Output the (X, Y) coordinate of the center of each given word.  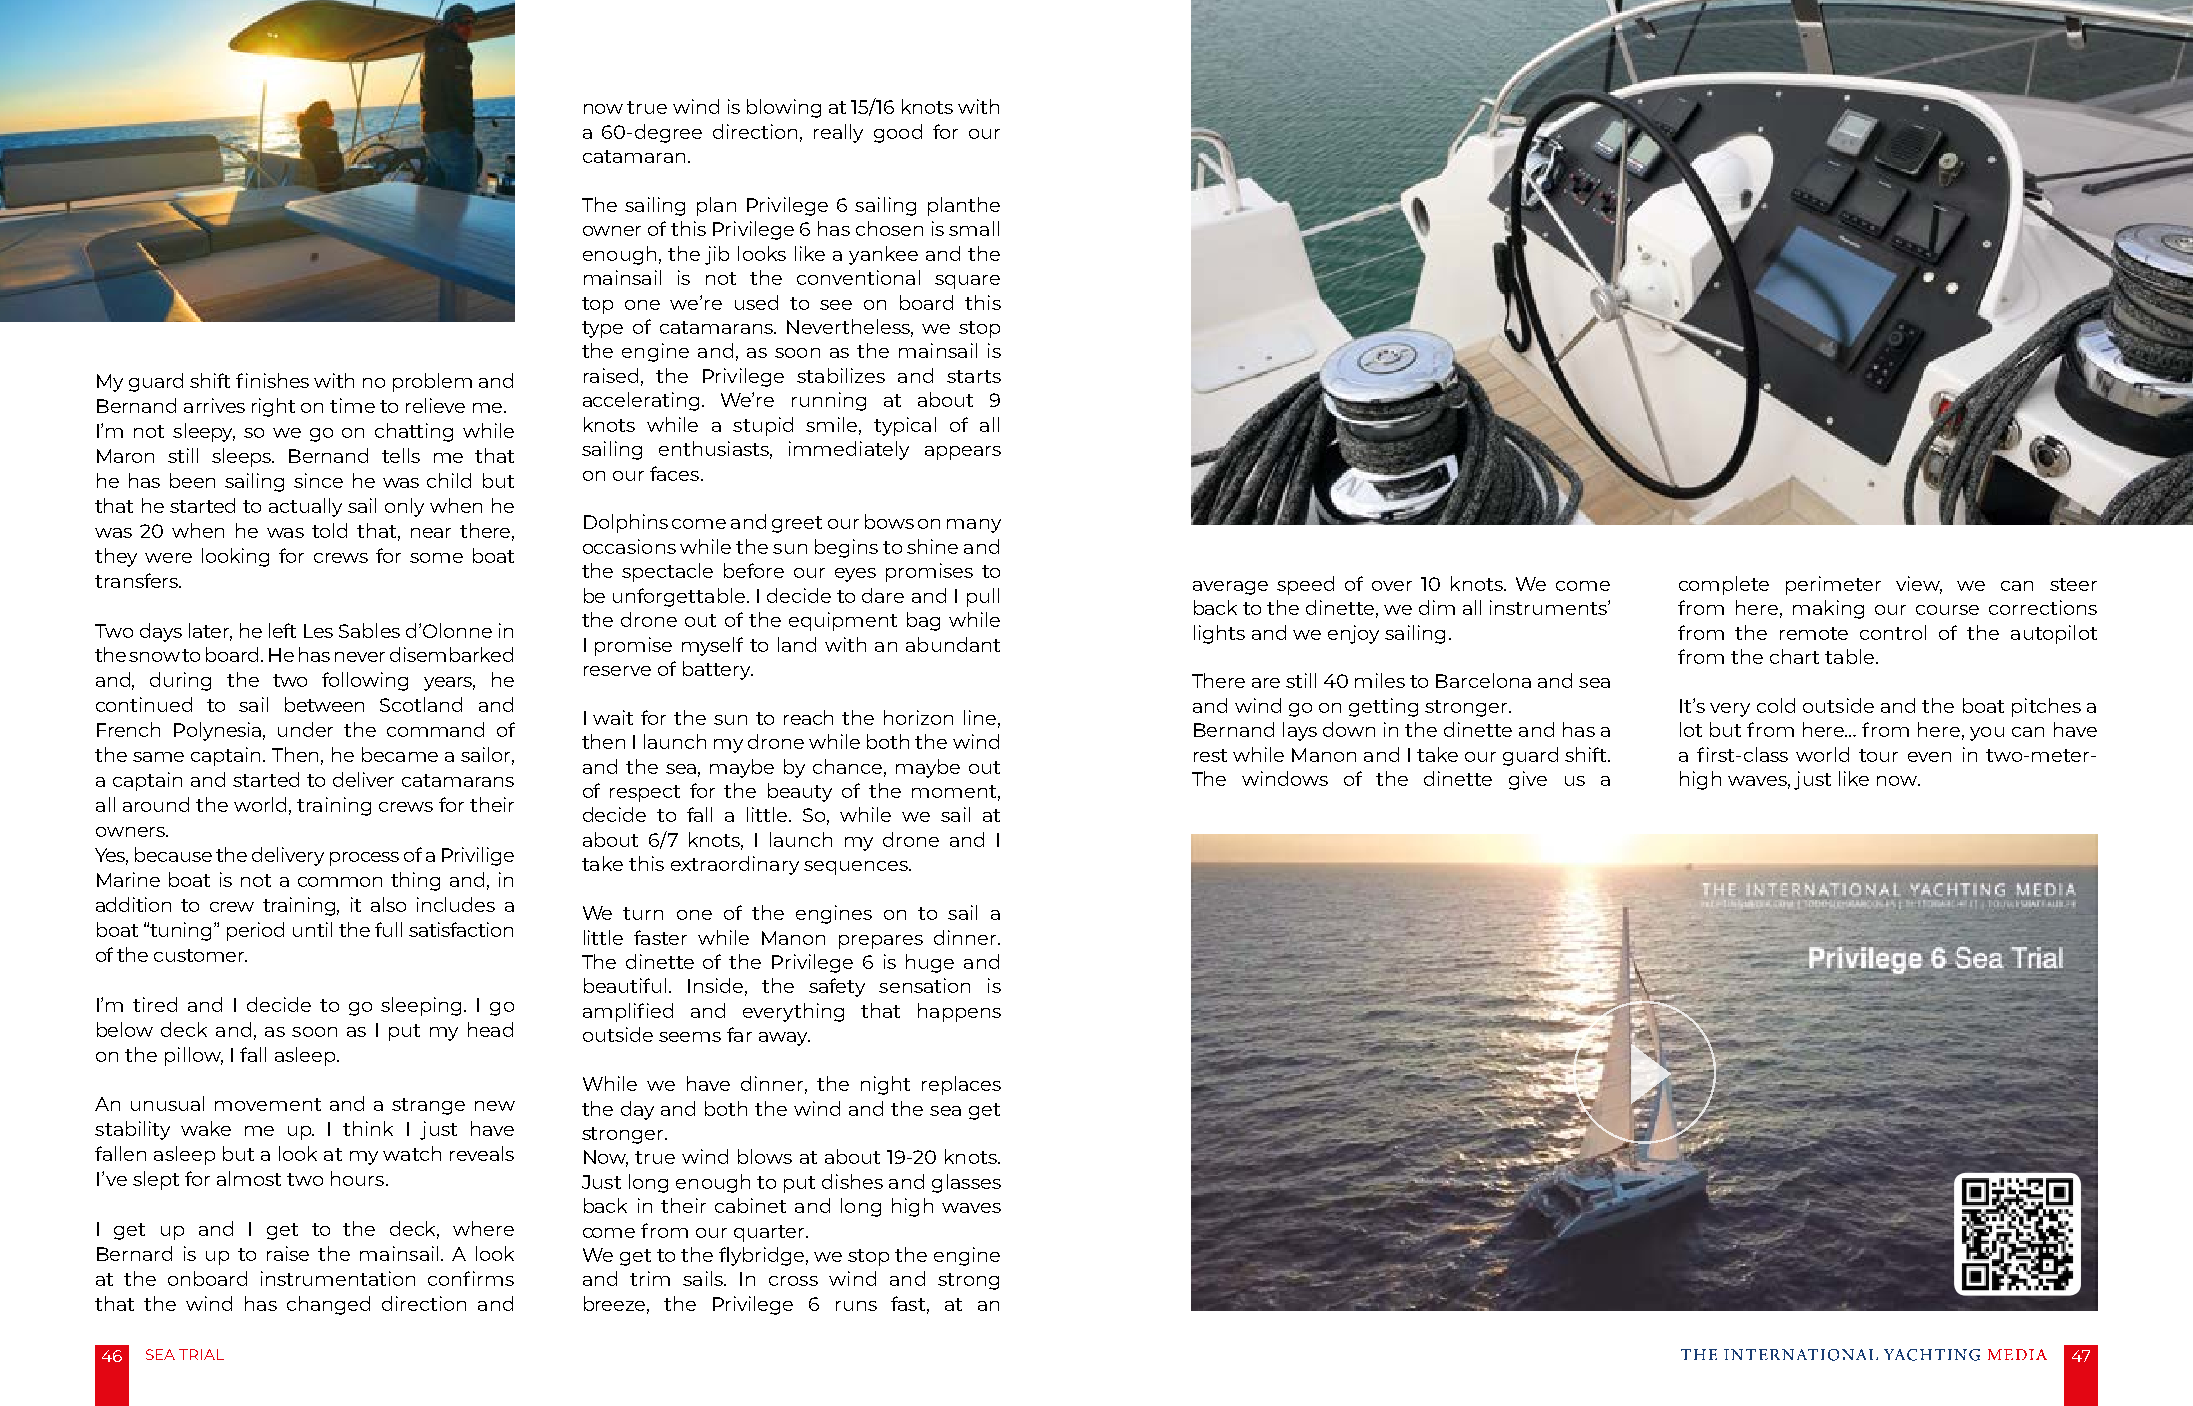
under (305, 729)
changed (328, 1305)
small (974, 228)
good (898, 133)
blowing (784, 108)
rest (1210, 755)
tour (1878, 755)
